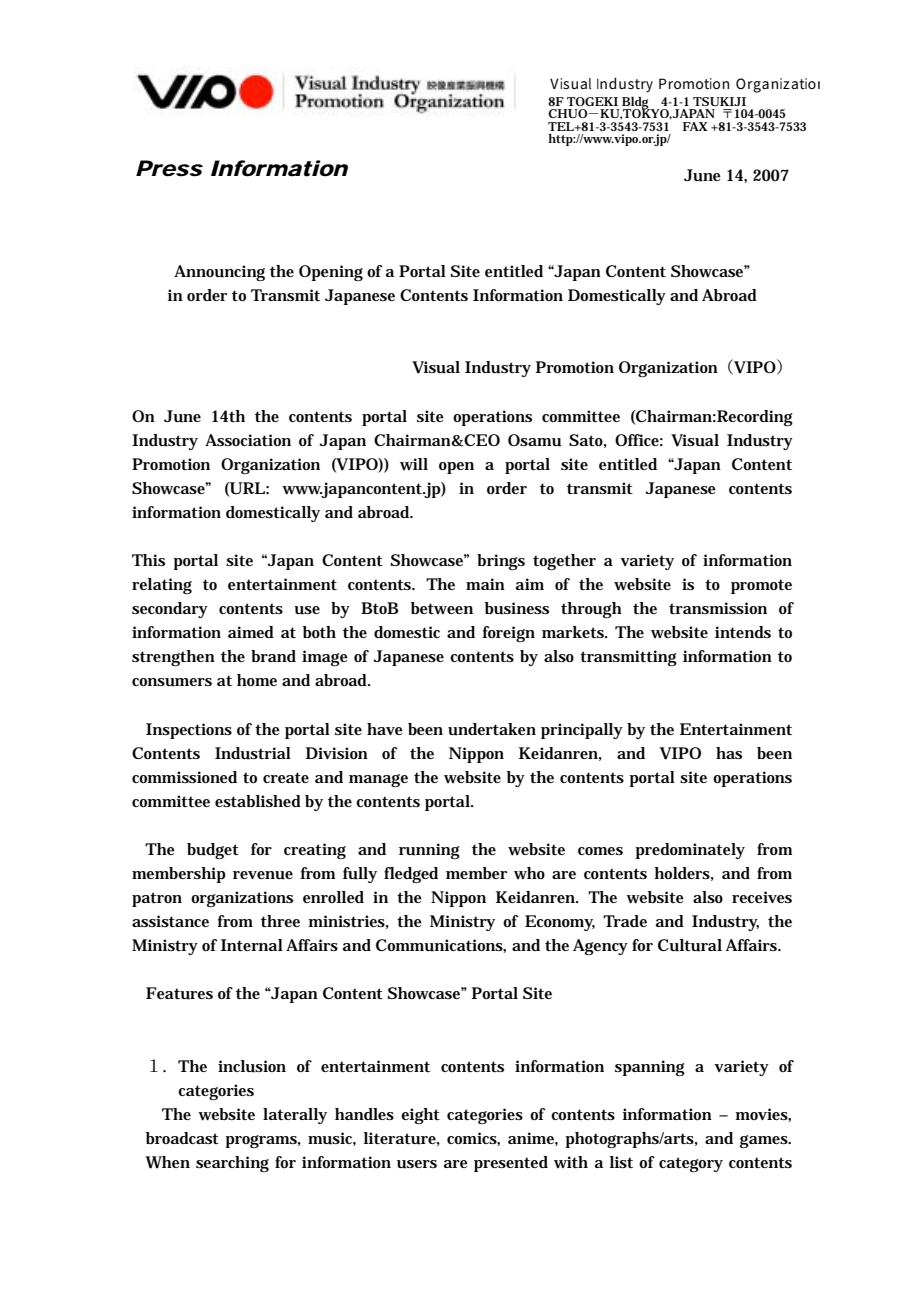  What do you see at coordinates (442, 608) in the screenshot?
I see `between` at bounding box center [442, 608].
